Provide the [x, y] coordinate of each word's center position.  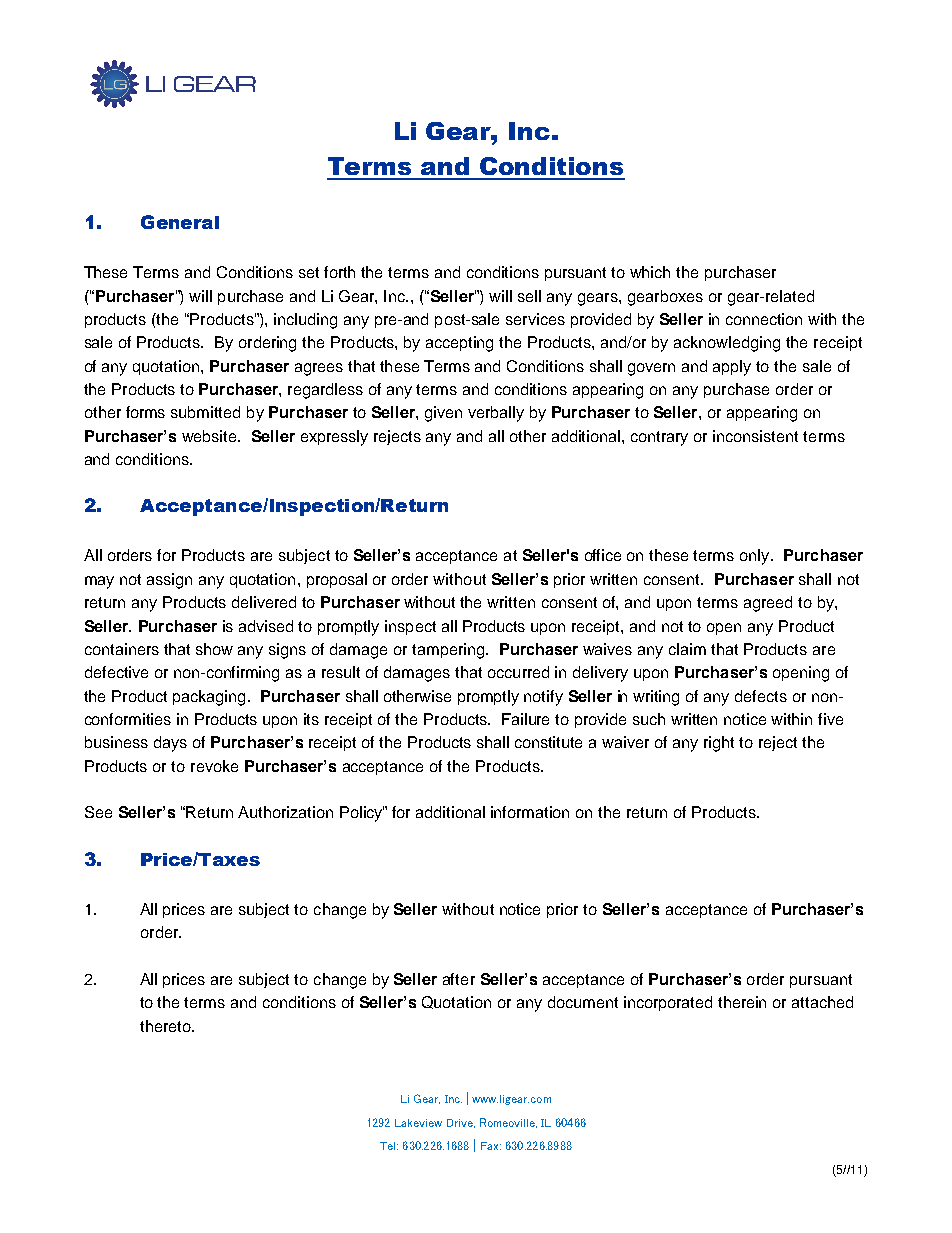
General [180, 222]
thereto [166, 1026]
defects [761, 696]
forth [339, 272]
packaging [209, 698]
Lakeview [418, 1123]
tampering [449, 651]
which [650, 272]
